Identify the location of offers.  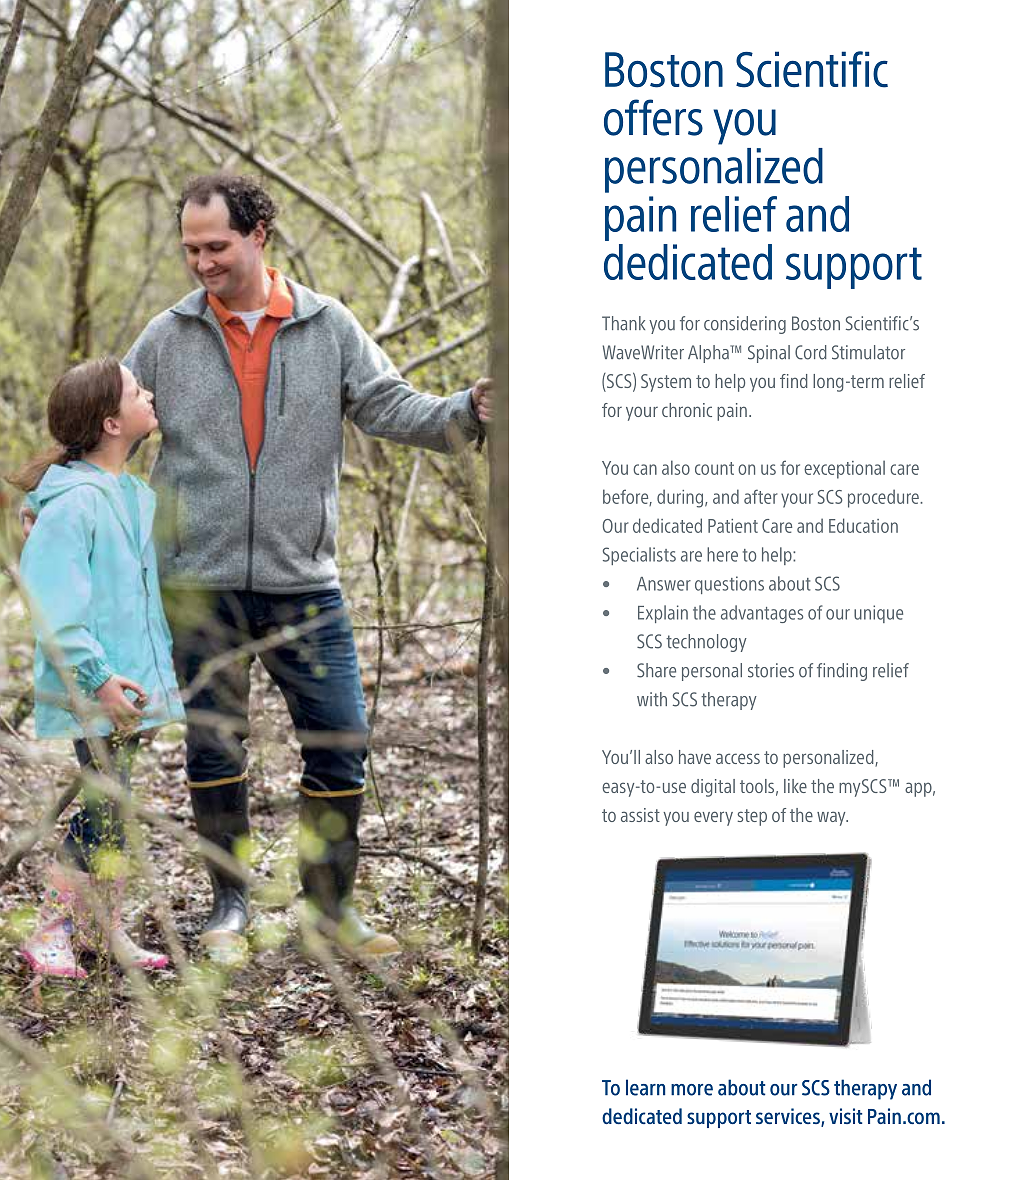
(653, 117).
